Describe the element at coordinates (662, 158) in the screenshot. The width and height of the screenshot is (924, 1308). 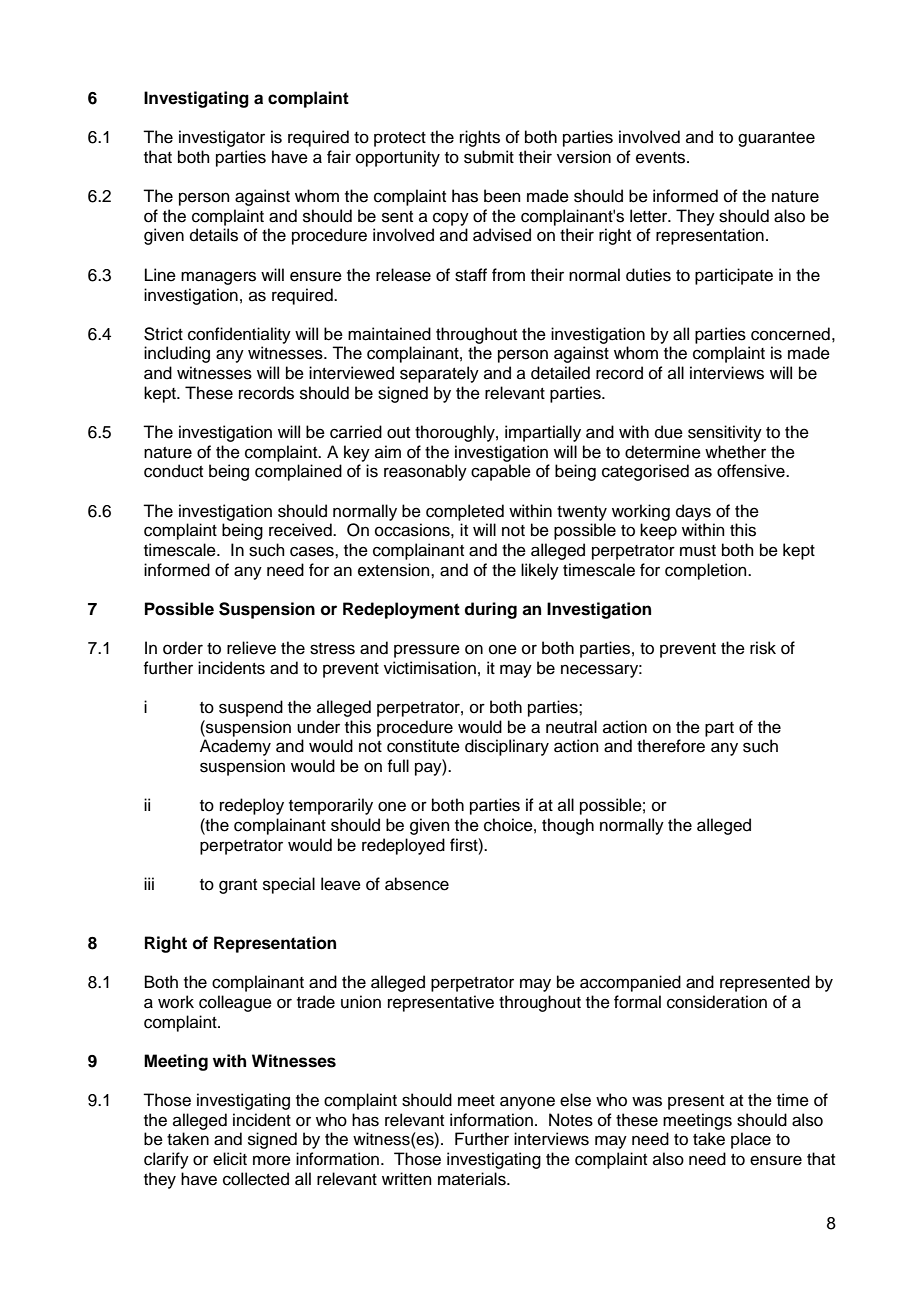
I see `events` at that location.
